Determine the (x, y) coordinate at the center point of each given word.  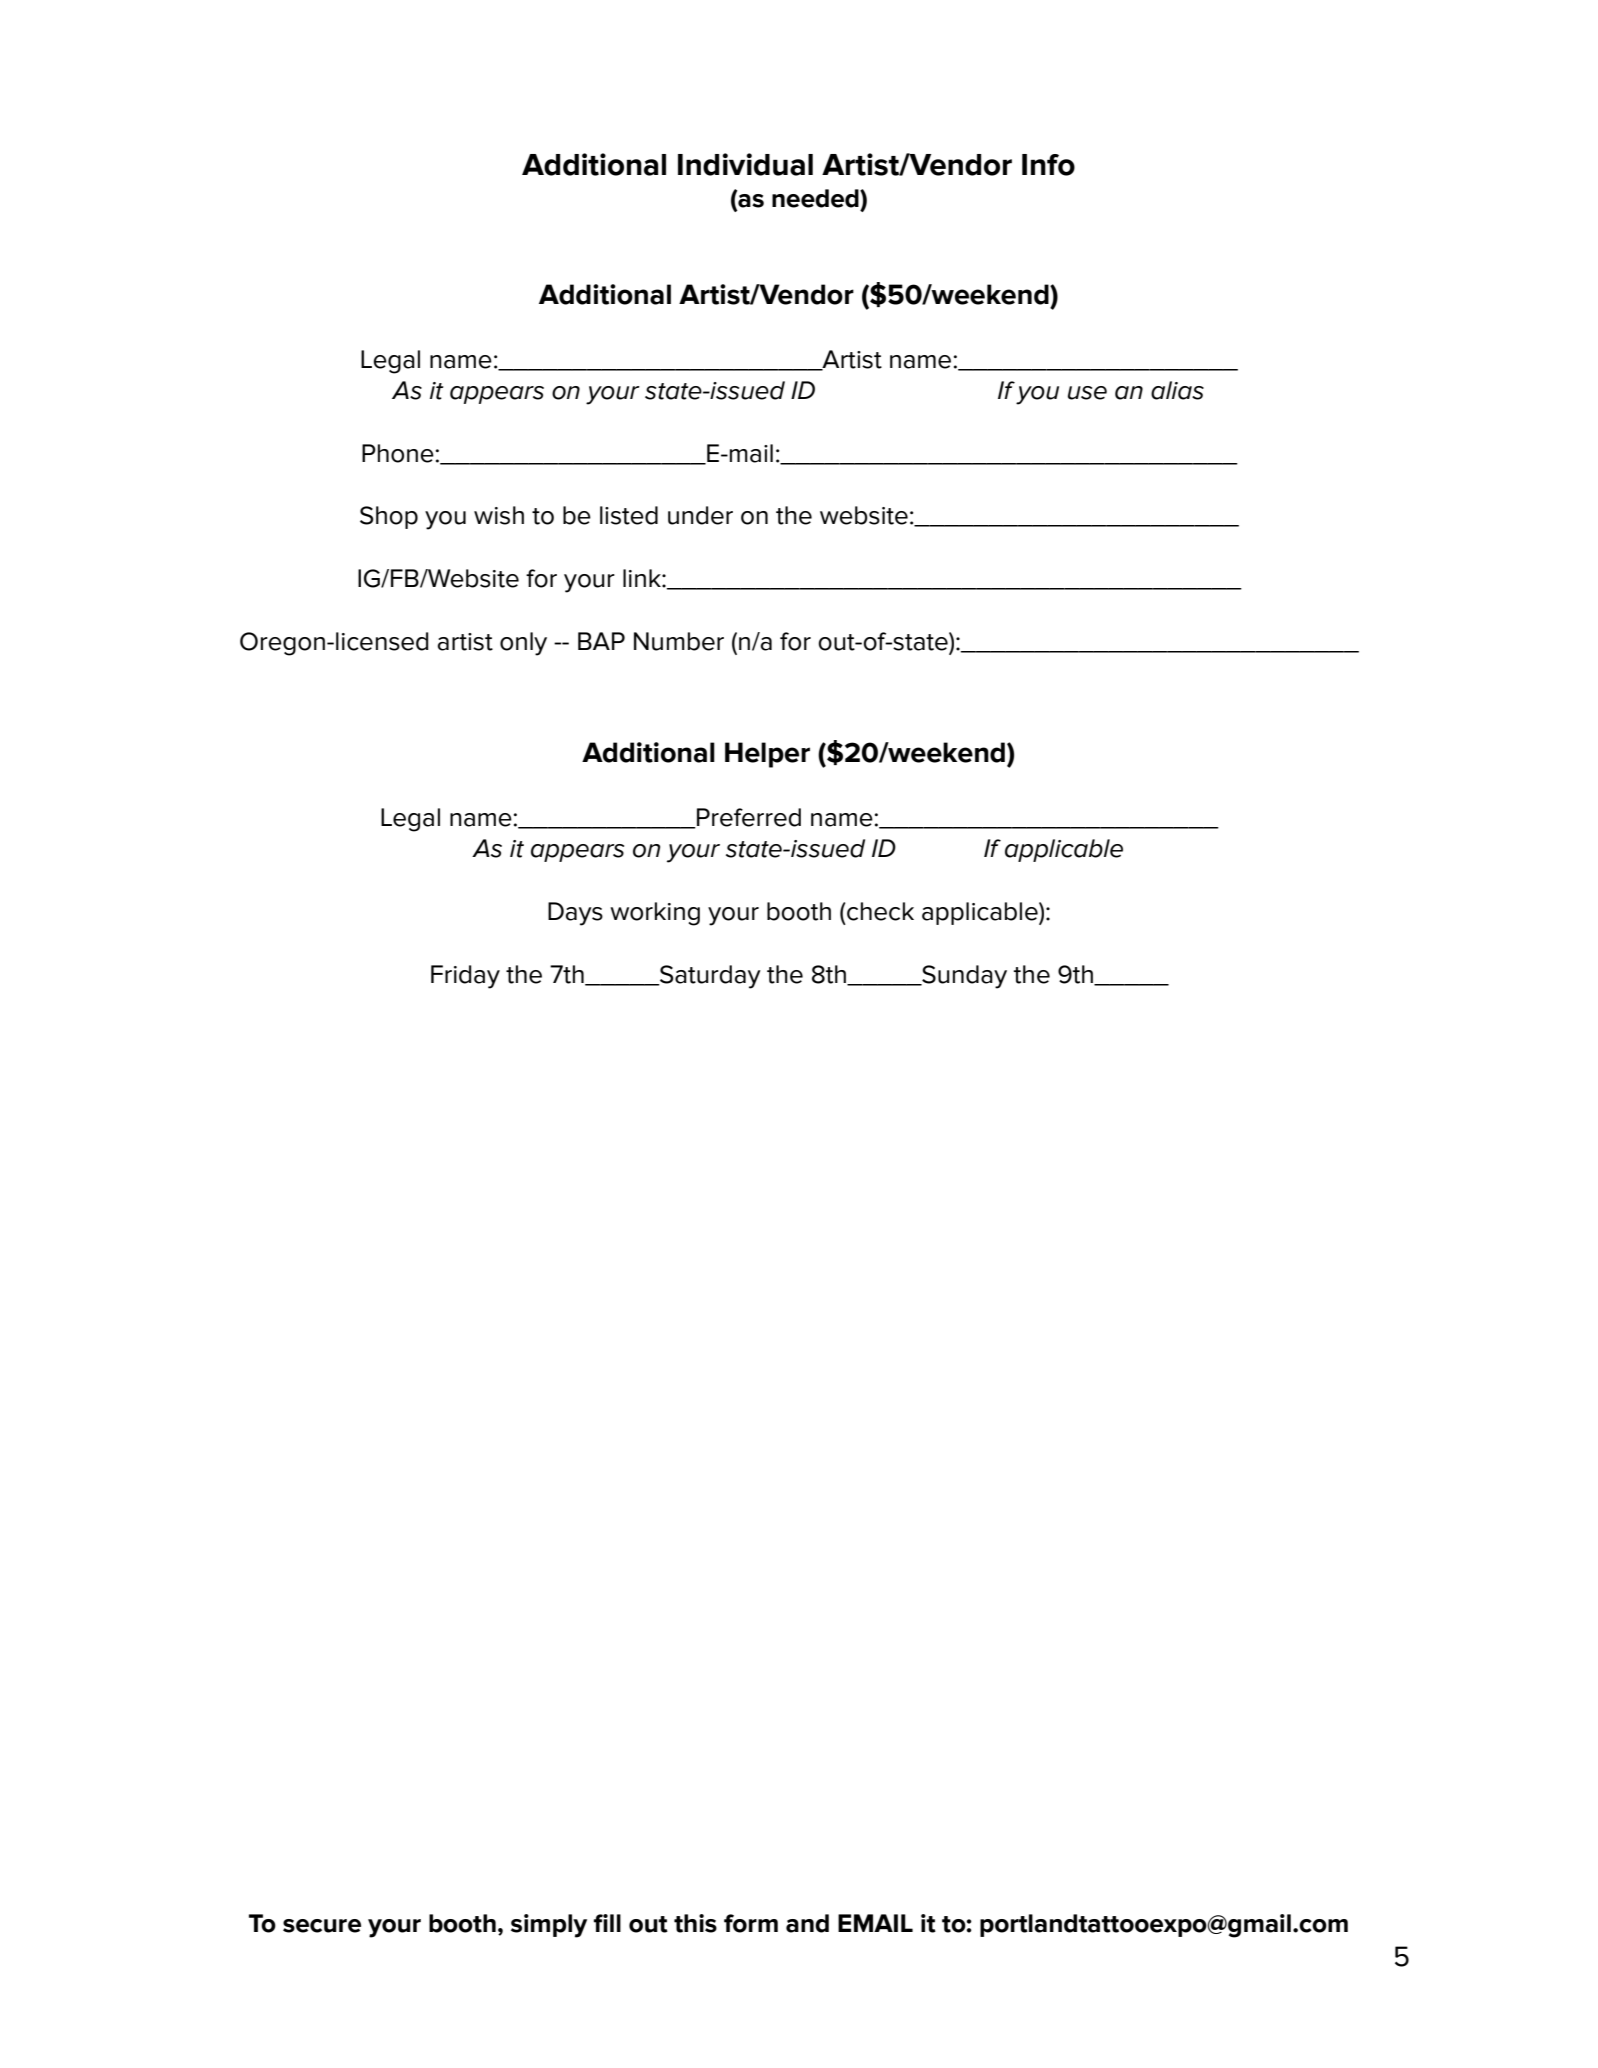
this (695, 1923)
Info (1048, 165)
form (751, 1923)
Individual (745, 164)
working (655, 914)
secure (322, 1926)
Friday (465, 977)
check (879, 911)
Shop (389, 517)
